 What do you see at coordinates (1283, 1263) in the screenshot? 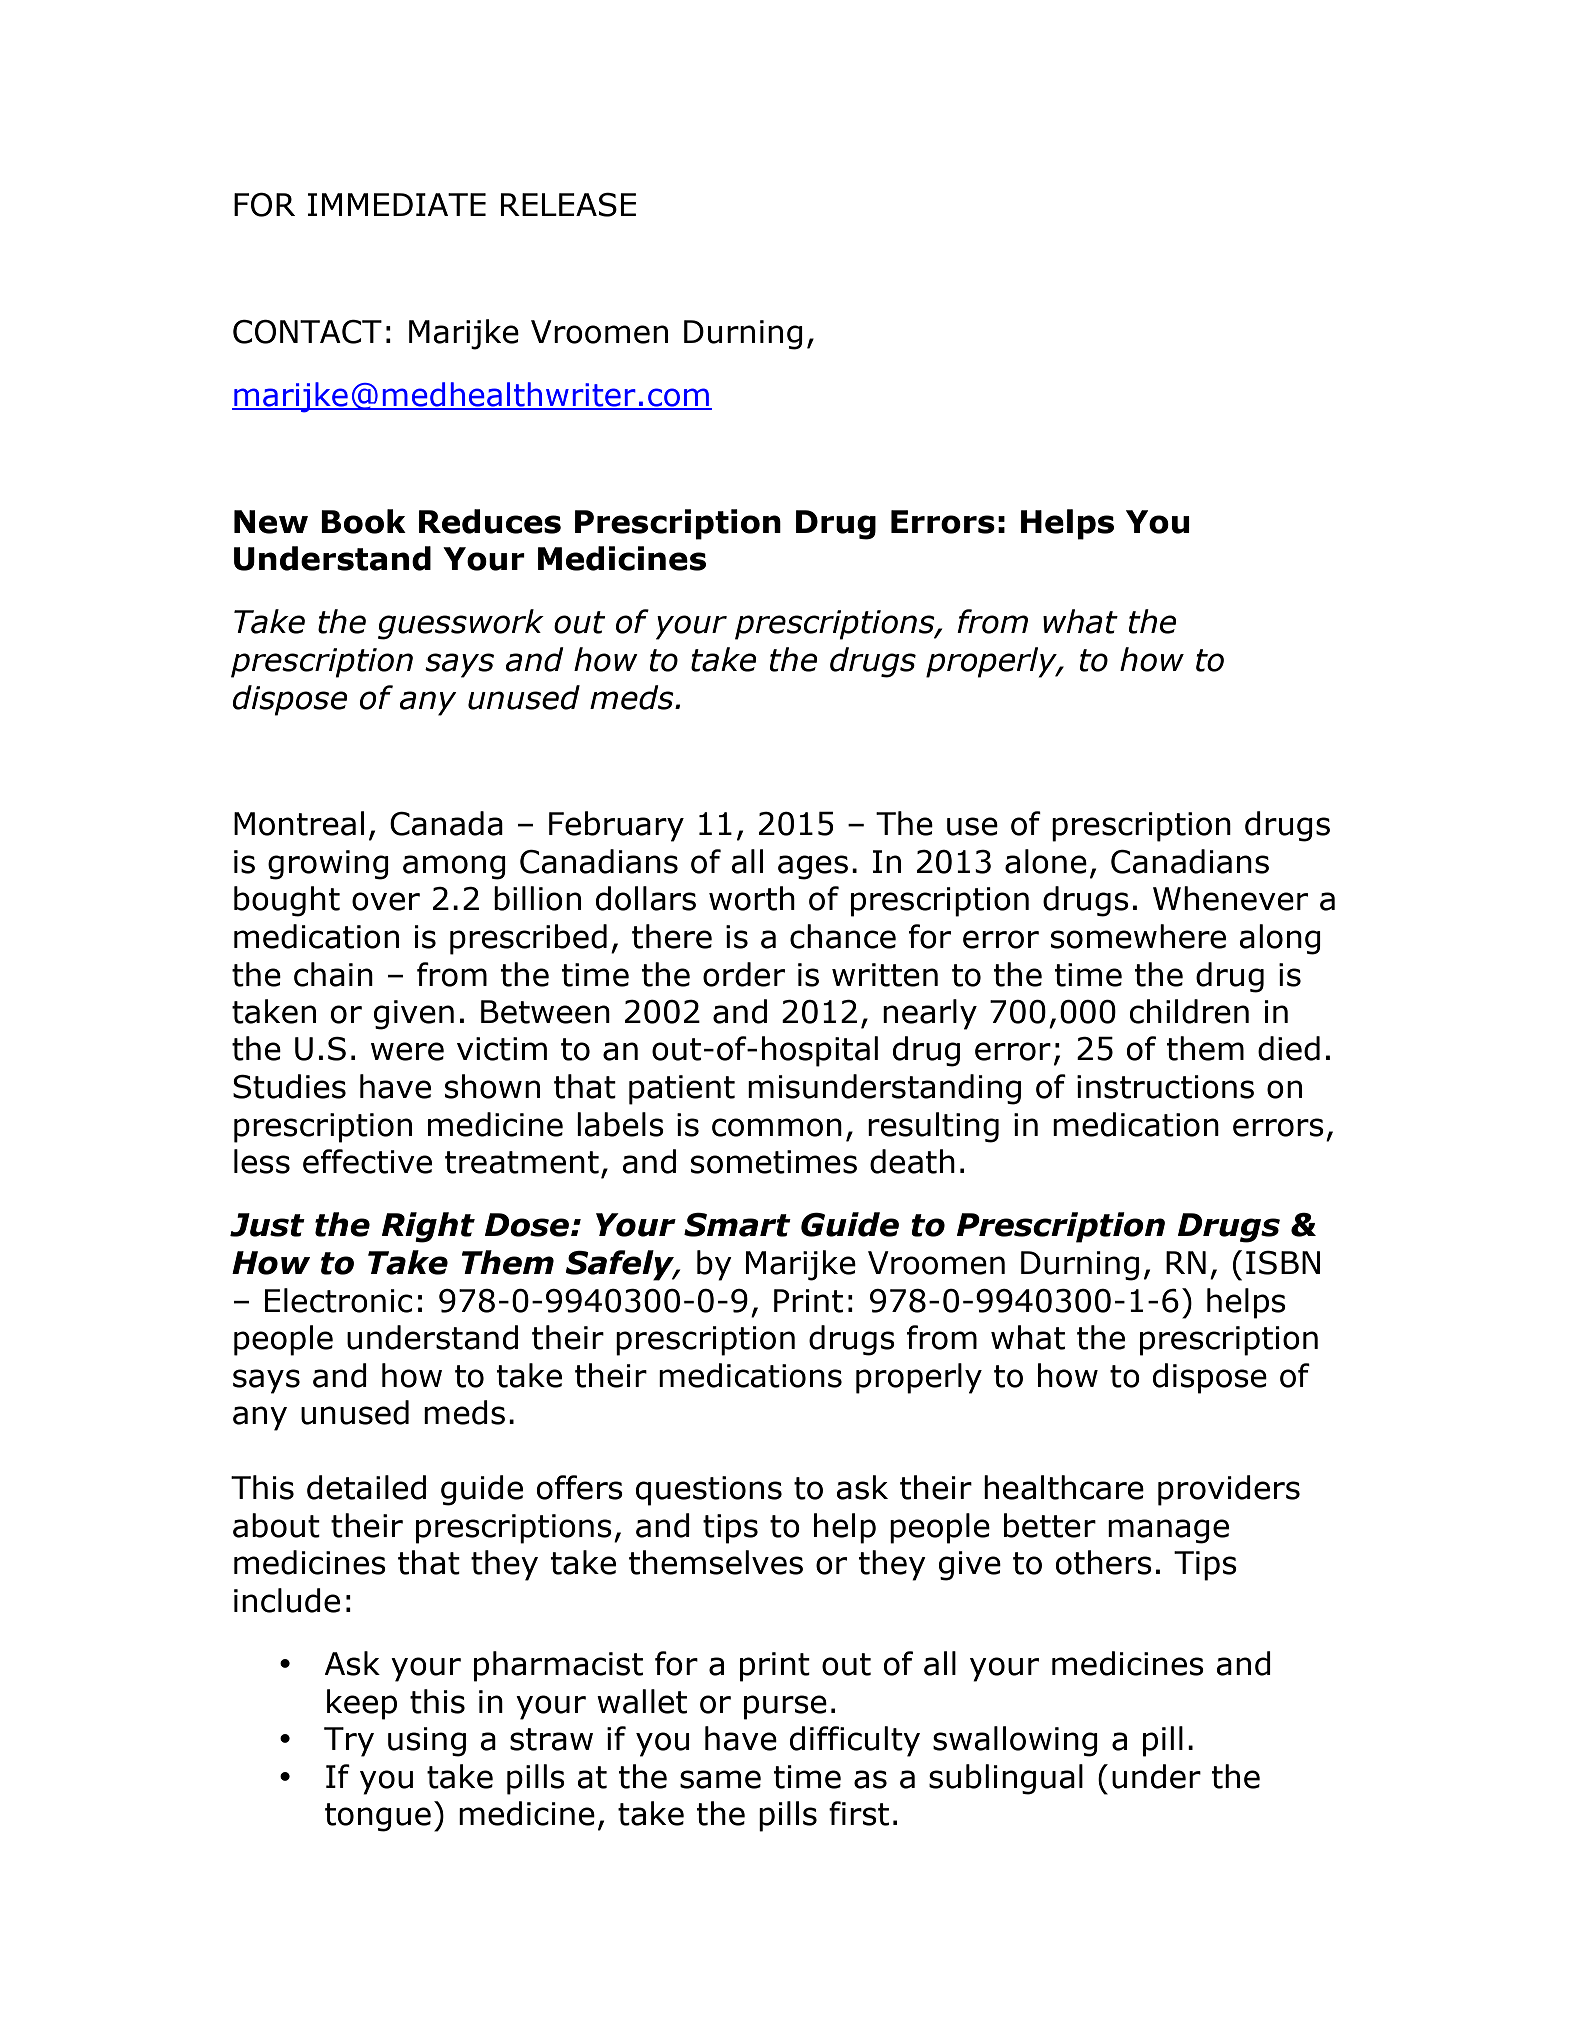
I see `ISBN` at bounding box center [1283, 1263].
